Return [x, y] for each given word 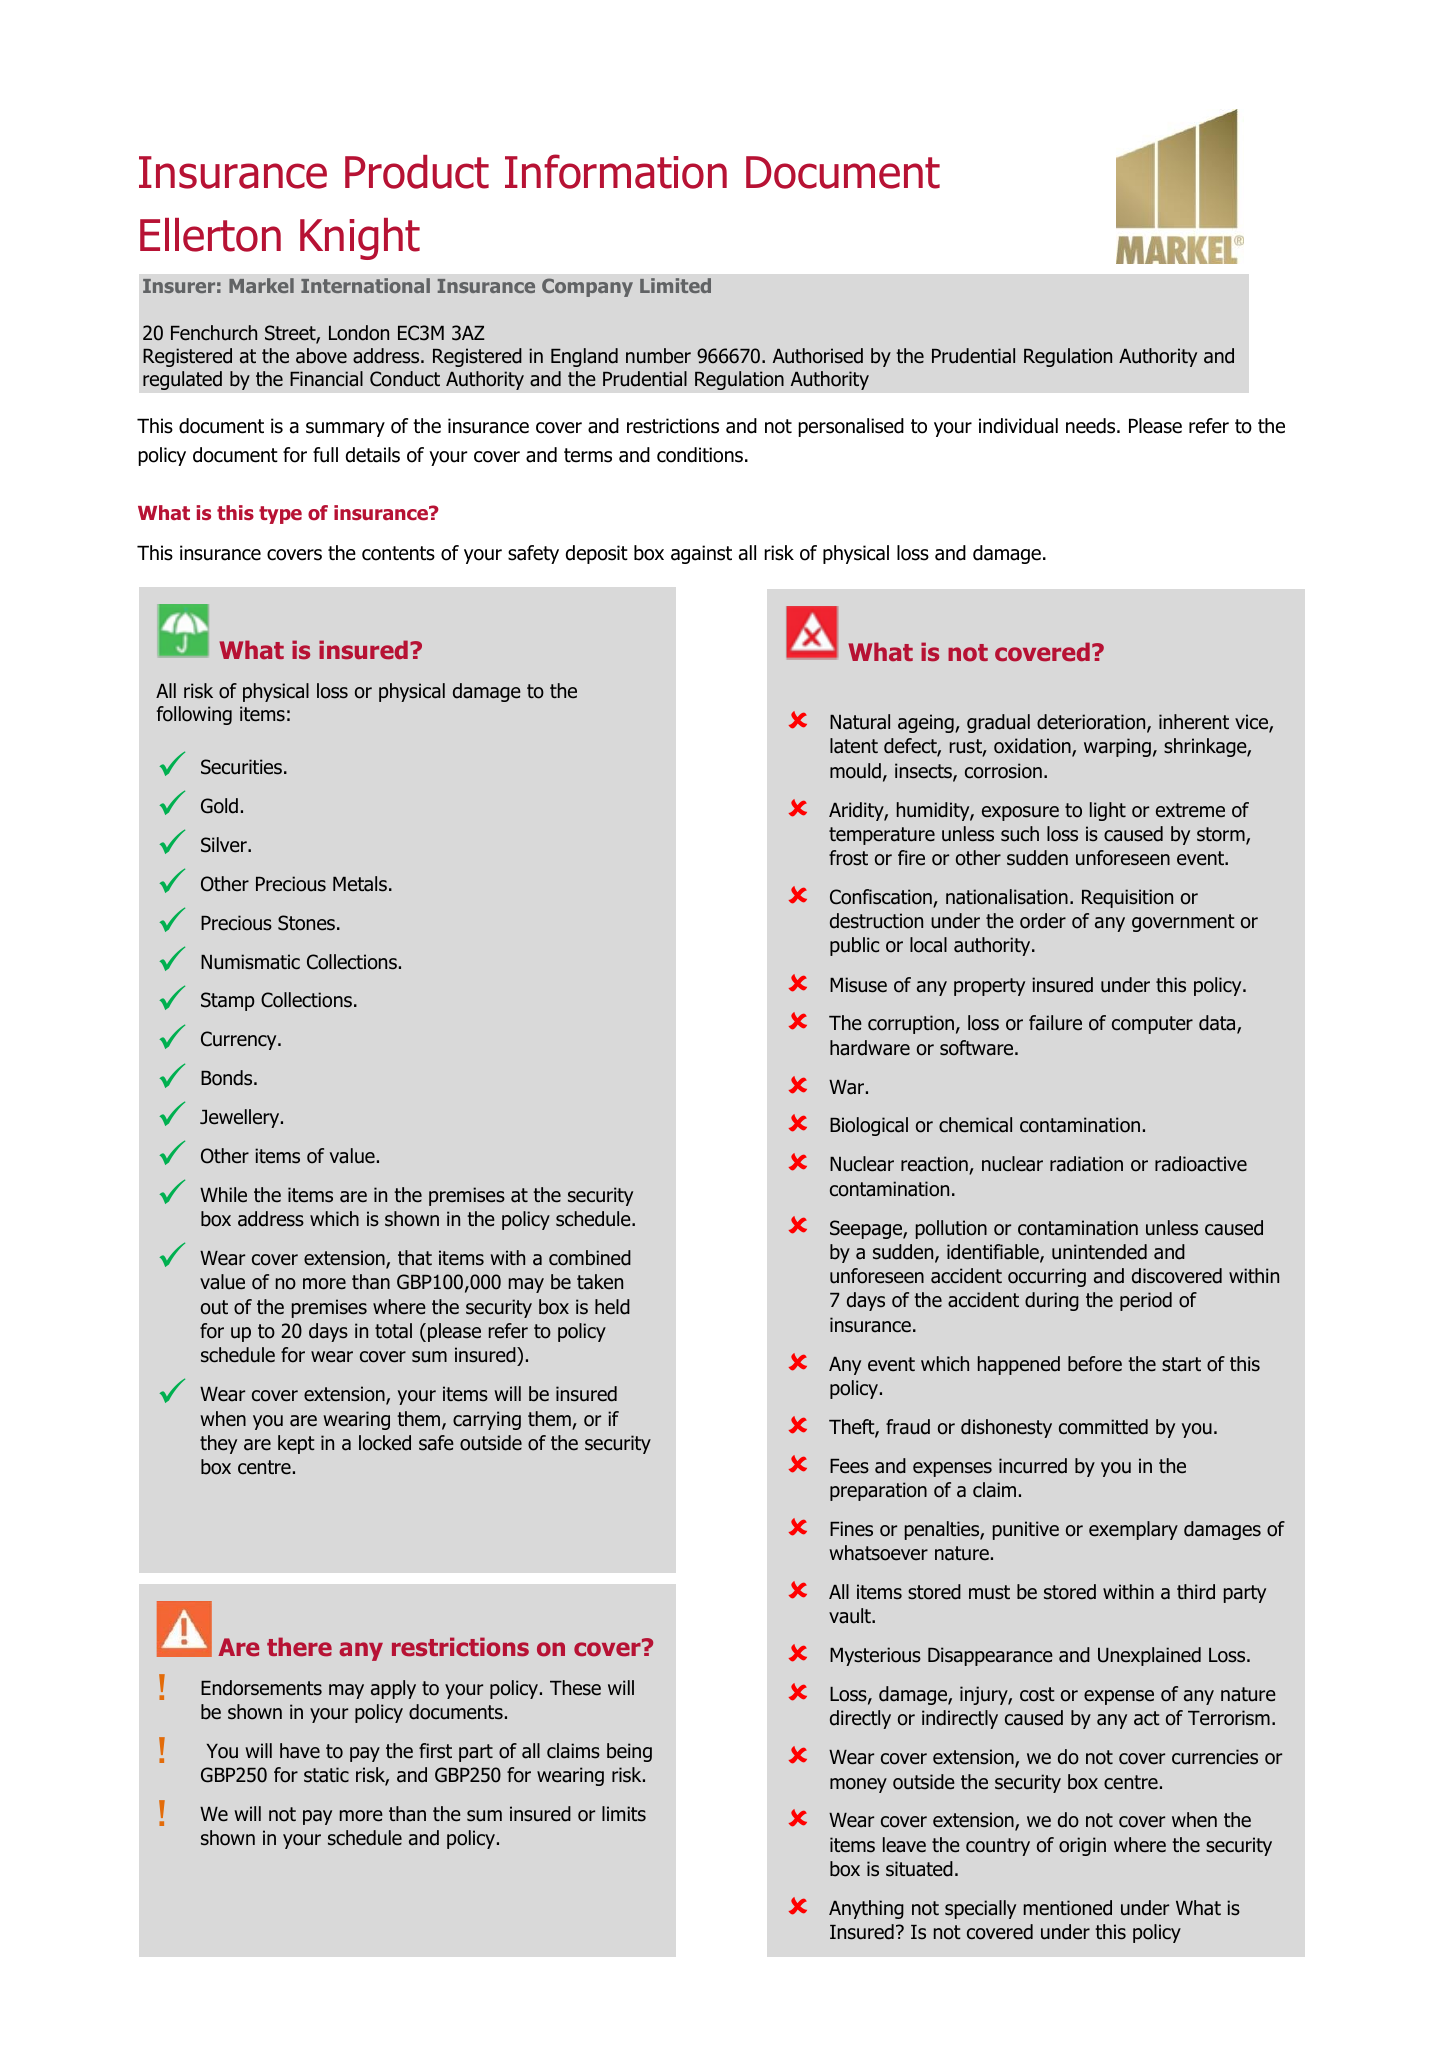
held [612, 1307]
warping [1117, 747]
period [1146, 1301]
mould [855, 771]
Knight [360, 239]
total [393, 1331]
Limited [675, 285]
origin [1082, 1846]
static [326, 1775]
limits [624, 1814]
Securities [241, 767]
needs [1092, 426]
